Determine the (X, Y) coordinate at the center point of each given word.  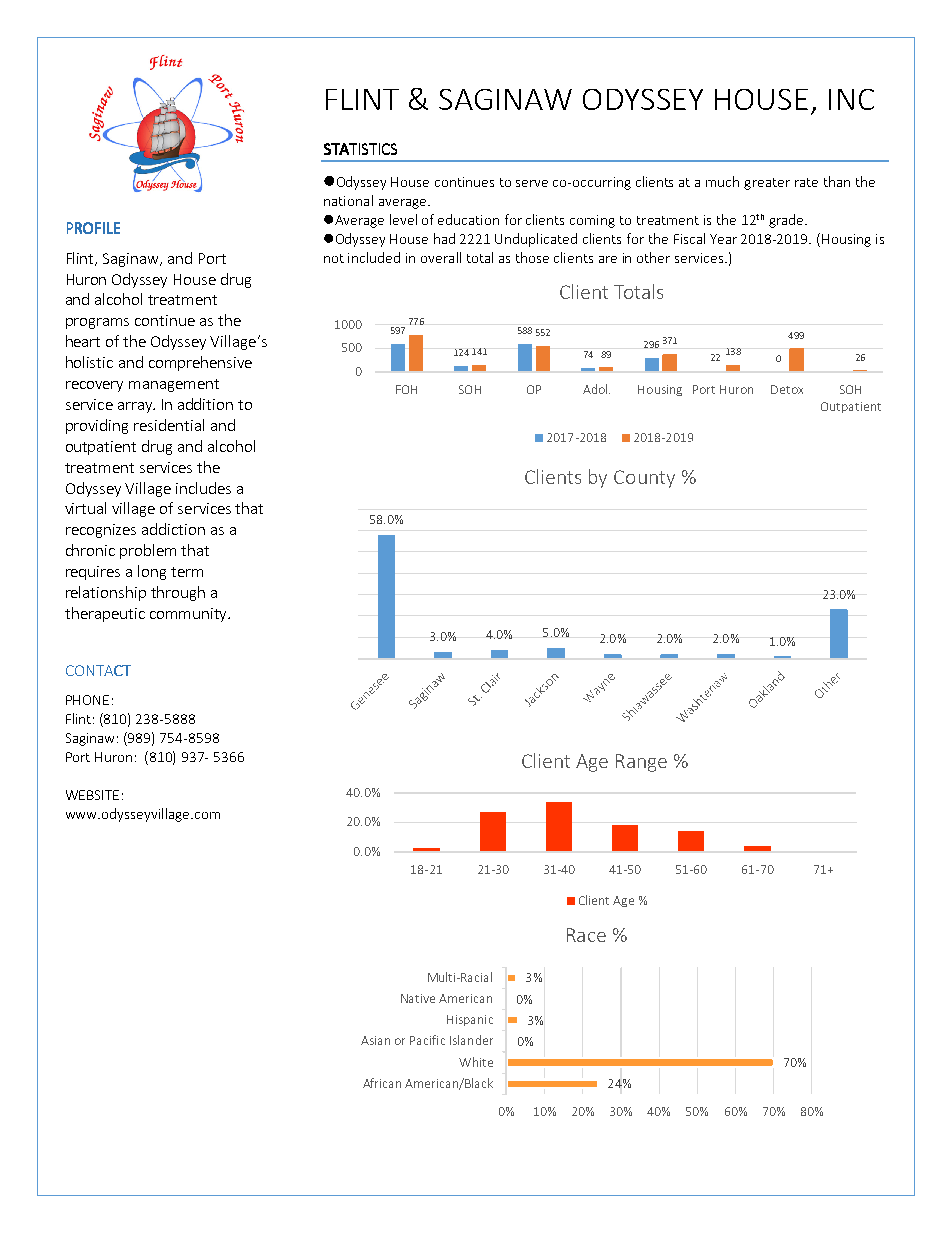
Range (641, 763)
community (189, 615)
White (476, 1062)
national (348, 200)
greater (767, 184)
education (468, 219)
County (644, 479)
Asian (375, 1040)
